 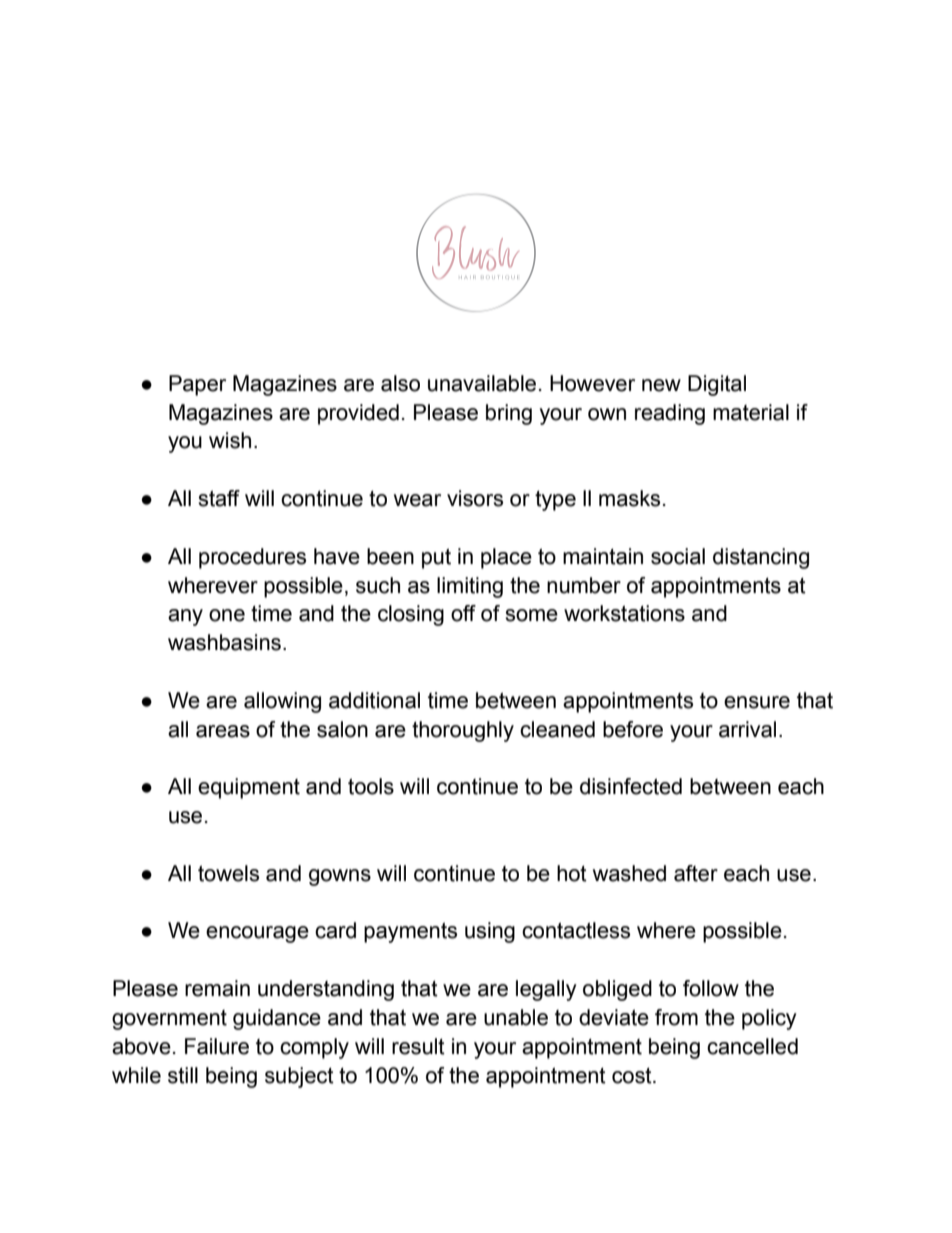 What do you see at coordinates (482, 383) in the page?
I see `unavailable` at bounding box center [482, 383].
